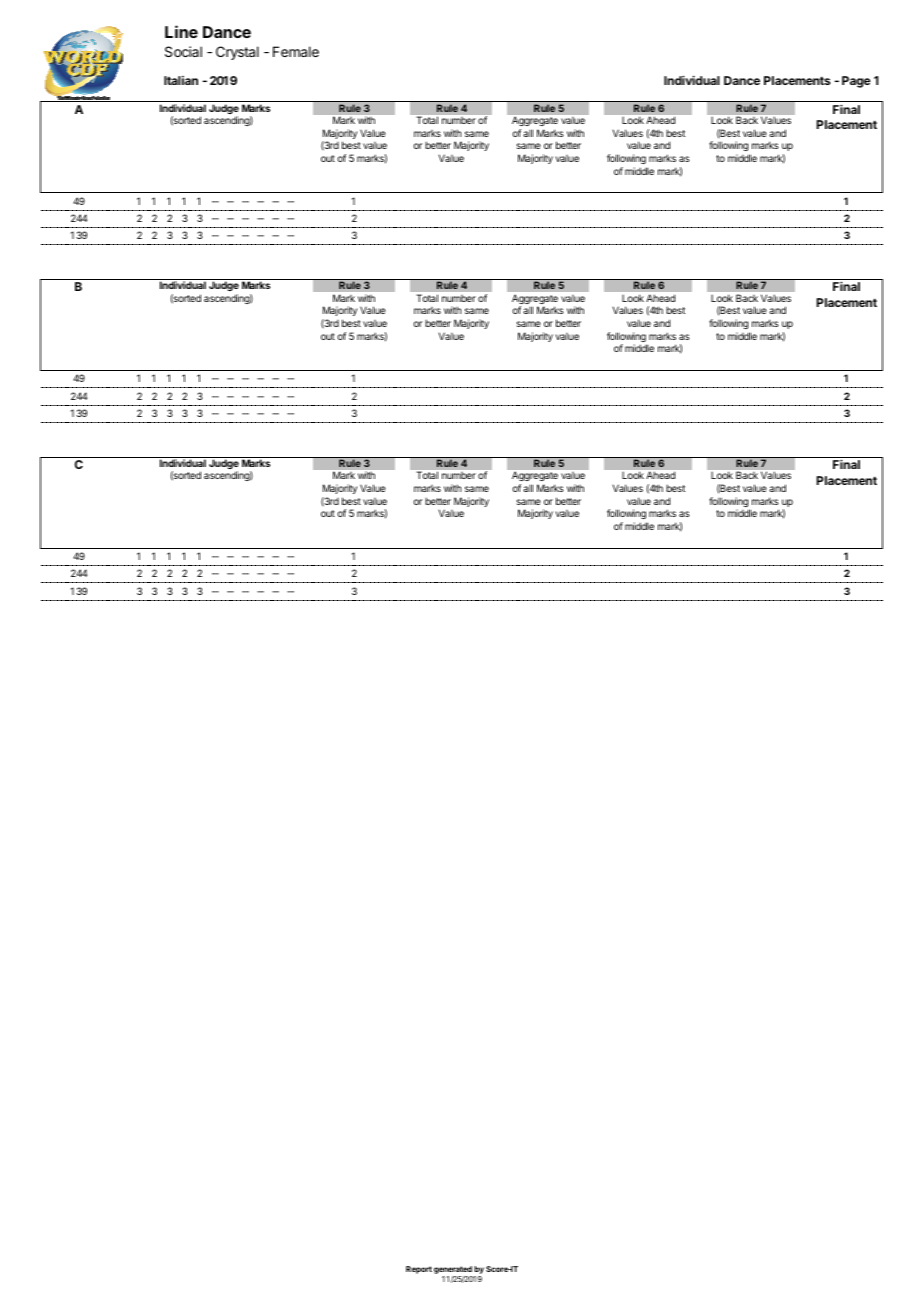 The height and width of the screenshot is (1308, 924). Describe the element at coordinates (296, 51) in the screenshot. I see `Female` at that location.
